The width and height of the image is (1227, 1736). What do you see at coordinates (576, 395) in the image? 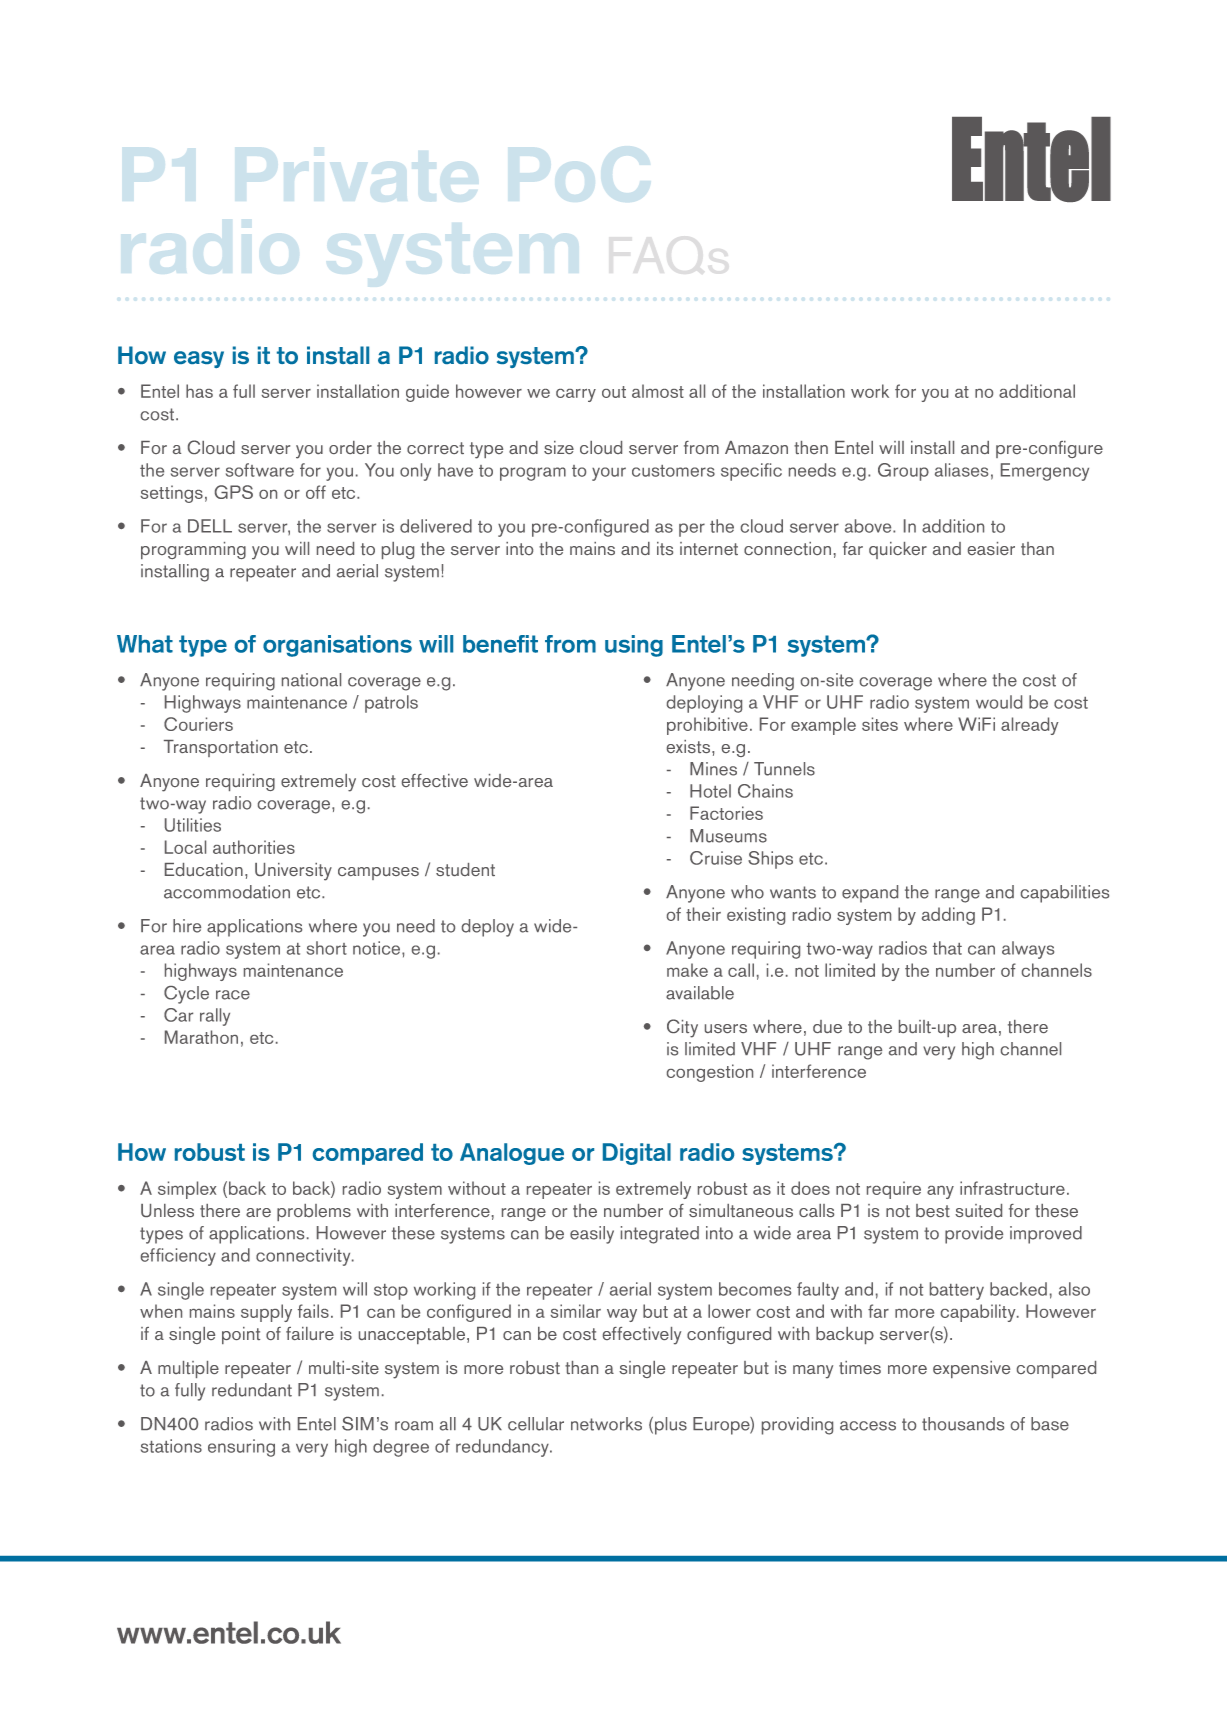
I see `carry` at bounding box center [576, 395].
